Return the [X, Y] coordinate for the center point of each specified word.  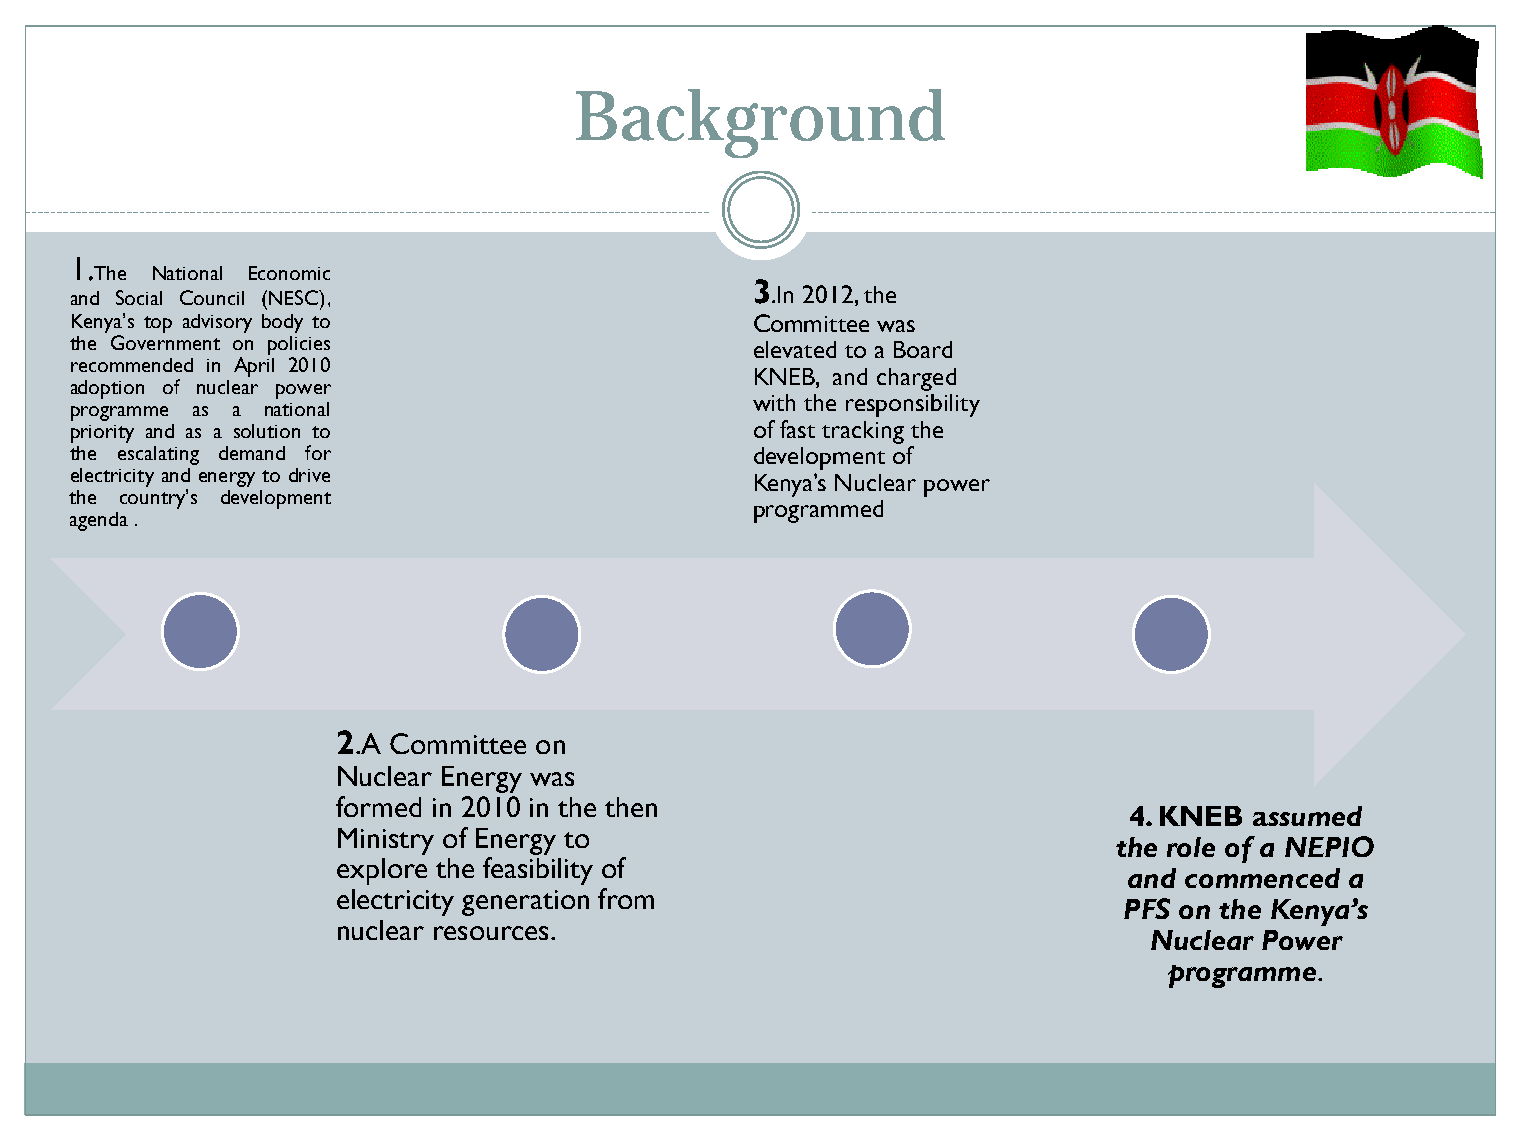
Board [923, 349]
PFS [1147, 908]
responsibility [913, 405]
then [631, 807]
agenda [99, 521]
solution [267, 431]
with [774, 402]
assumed [1307, 816]
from [626, 898]
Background [760, 123]
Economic [289, 273]
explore [382, 871]
